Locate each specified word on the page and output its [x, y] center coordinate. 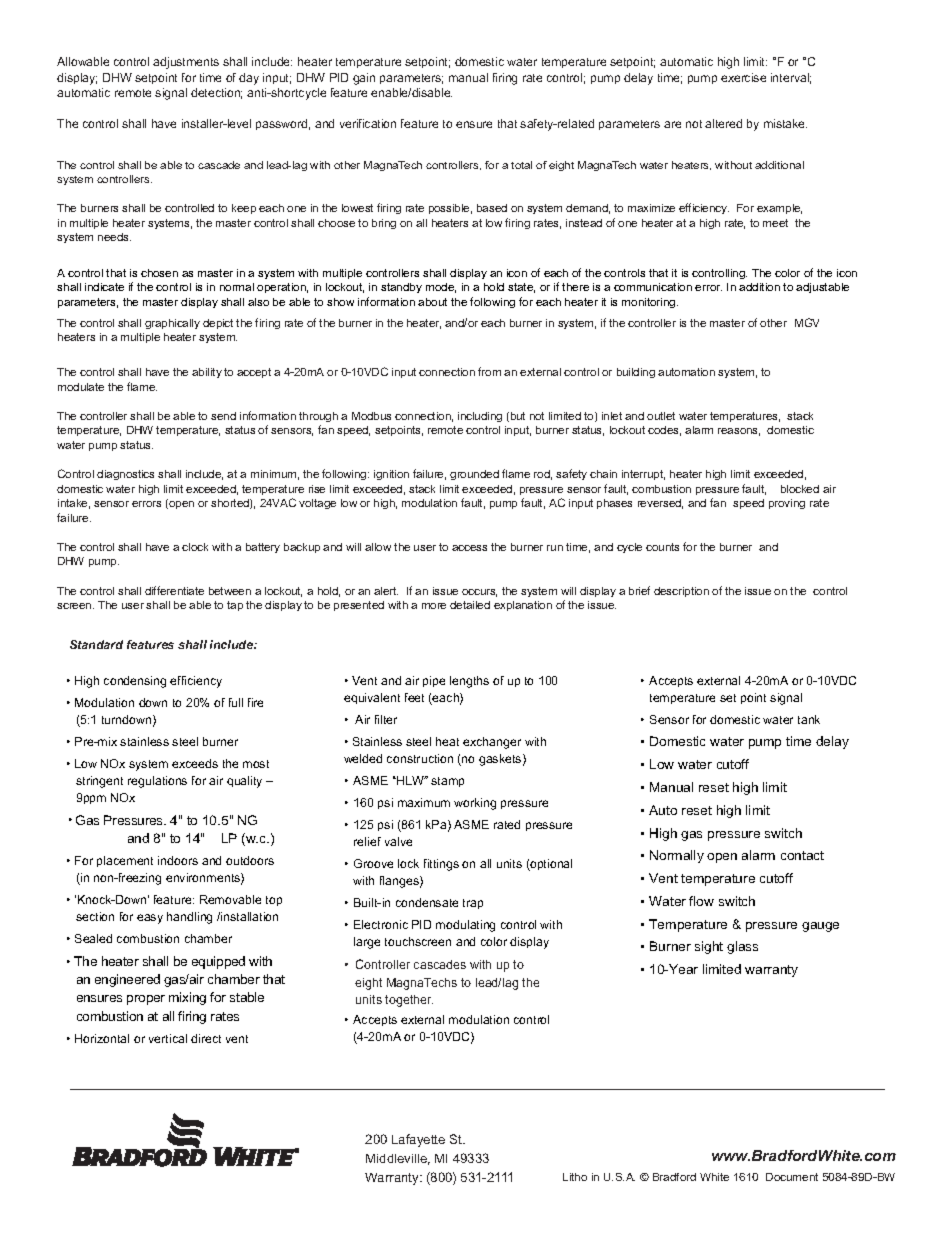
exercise [743, 77]
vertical [168, 1038]
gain [364, 79]
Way [487, 1167]
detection [216, 93]
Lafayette [418, 1140]
